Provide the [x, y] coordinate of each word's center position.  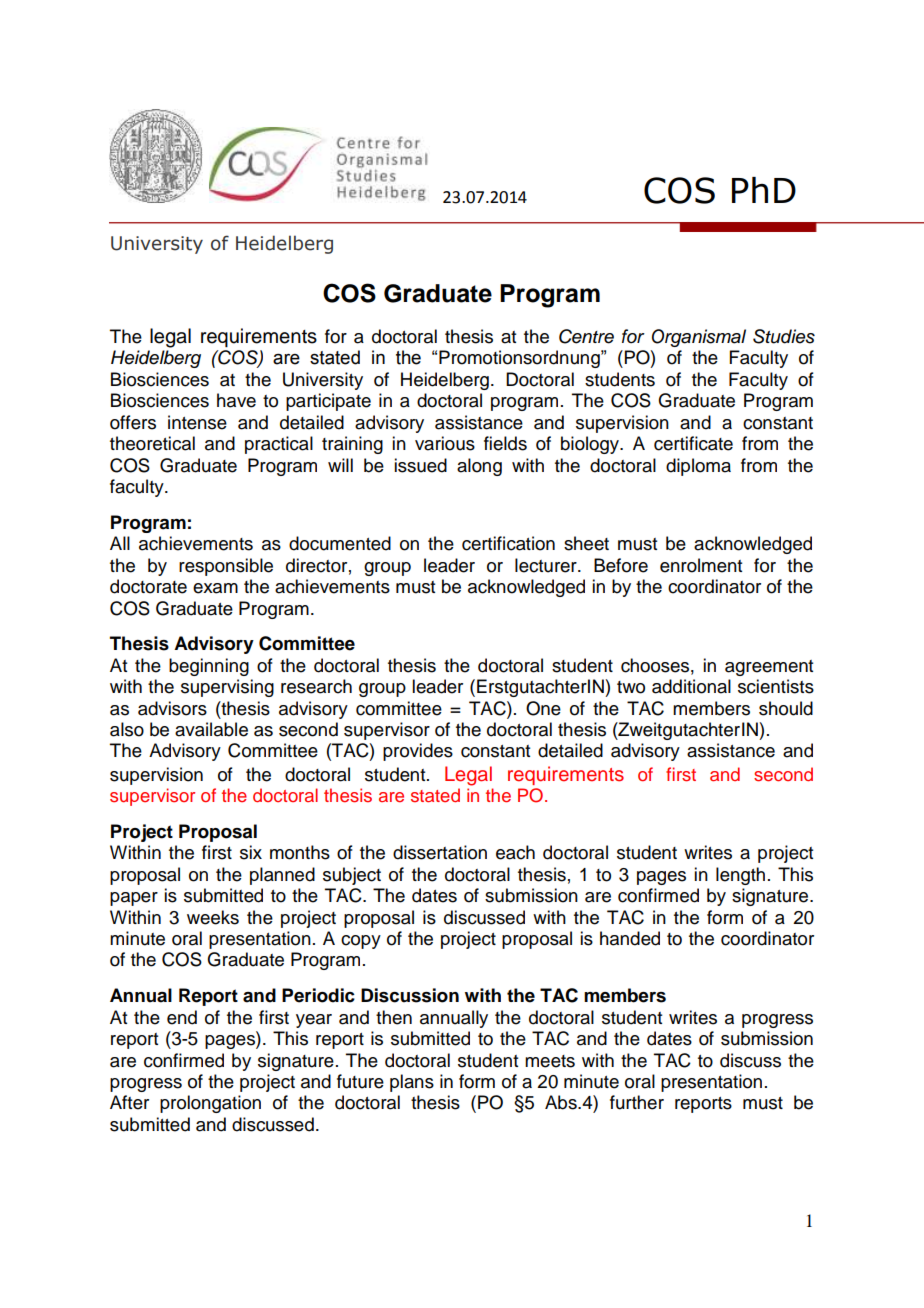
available [211, 729]
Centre [586, 336]
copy [361, 942]
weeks [213, 917]
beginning [209, 667]
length [740, 876]
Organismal [699, 338]
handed [630, 938]
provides [418, 752]
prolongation [210, 1104]
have [236, 400]
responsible [226, 567]
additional [691, 686]
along [479, 467]
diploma [698, 467]
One [543, 708]
